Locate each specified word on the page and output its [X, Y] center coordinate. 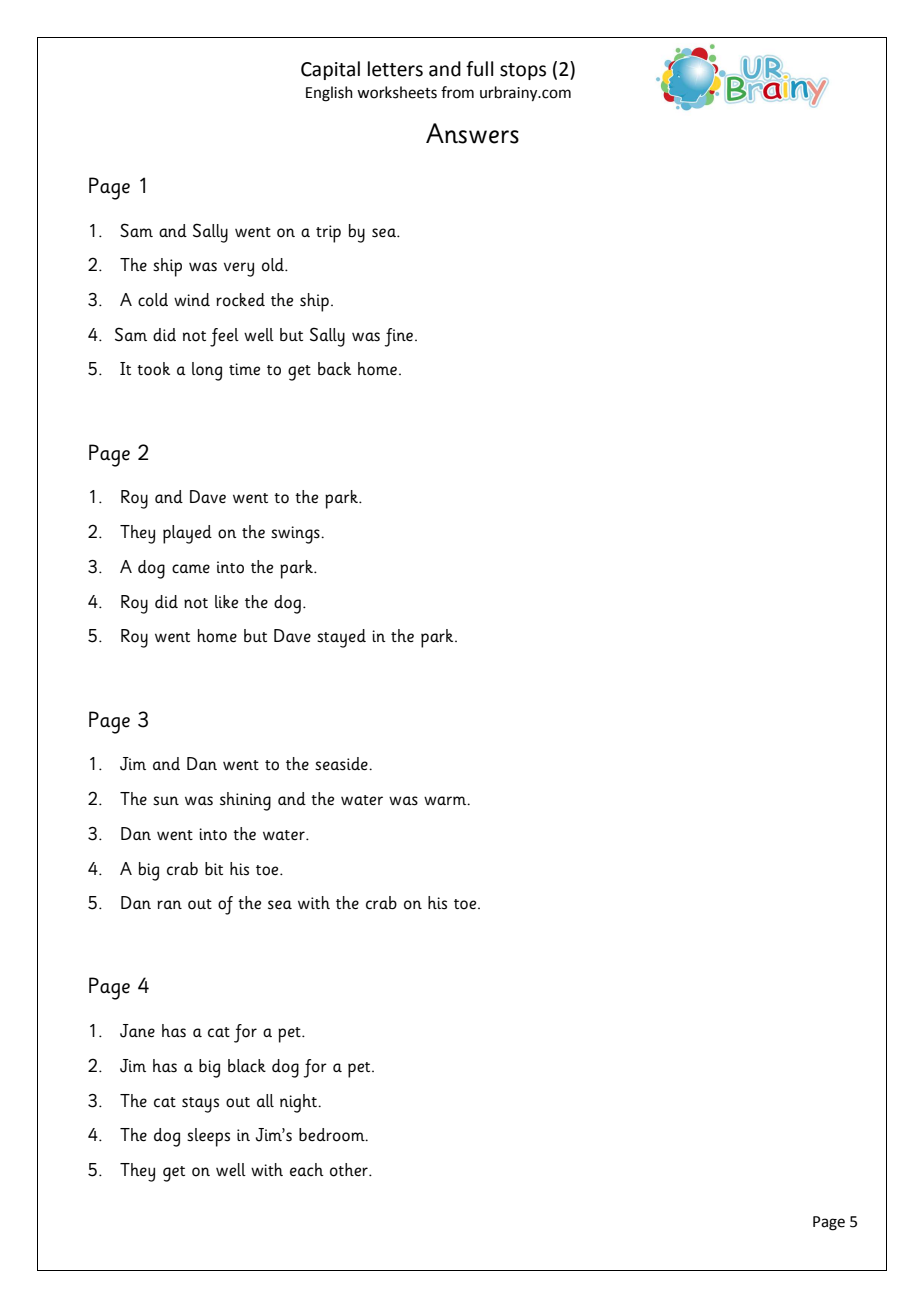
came [191, 569]
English [329, 94]
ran [169, 904]
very [239, 269]
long [207, 371]
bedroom [333, 1135]
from [457, 92]
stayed [341, 638]
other [350, 1170]
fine [400, 337]
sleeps [208, 1137]
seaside [342, 764]
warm [446, 800]
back [334, 368]
